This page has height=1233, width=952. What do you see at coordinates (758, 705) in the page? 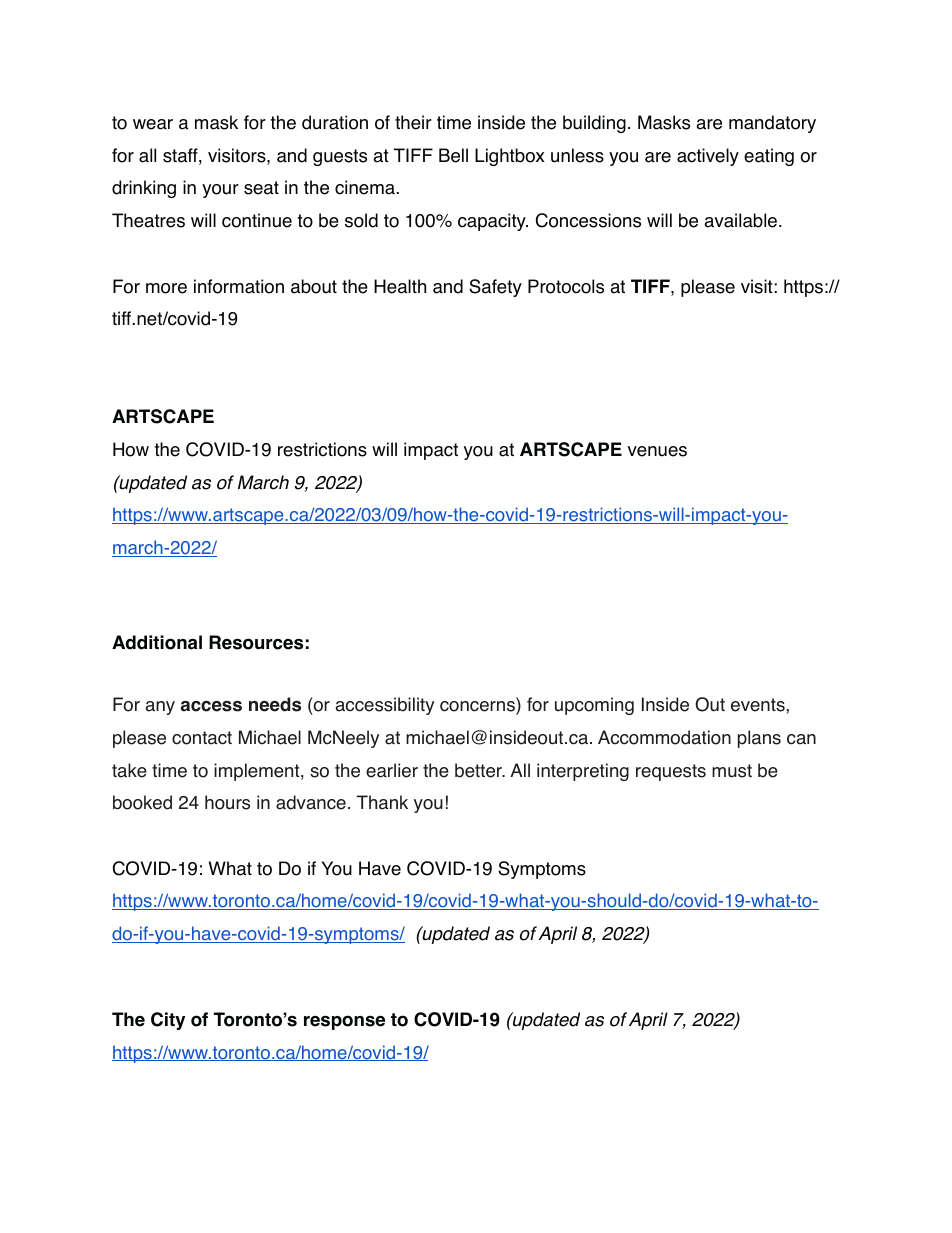
I see `events` at bounding box center [758, 705].
